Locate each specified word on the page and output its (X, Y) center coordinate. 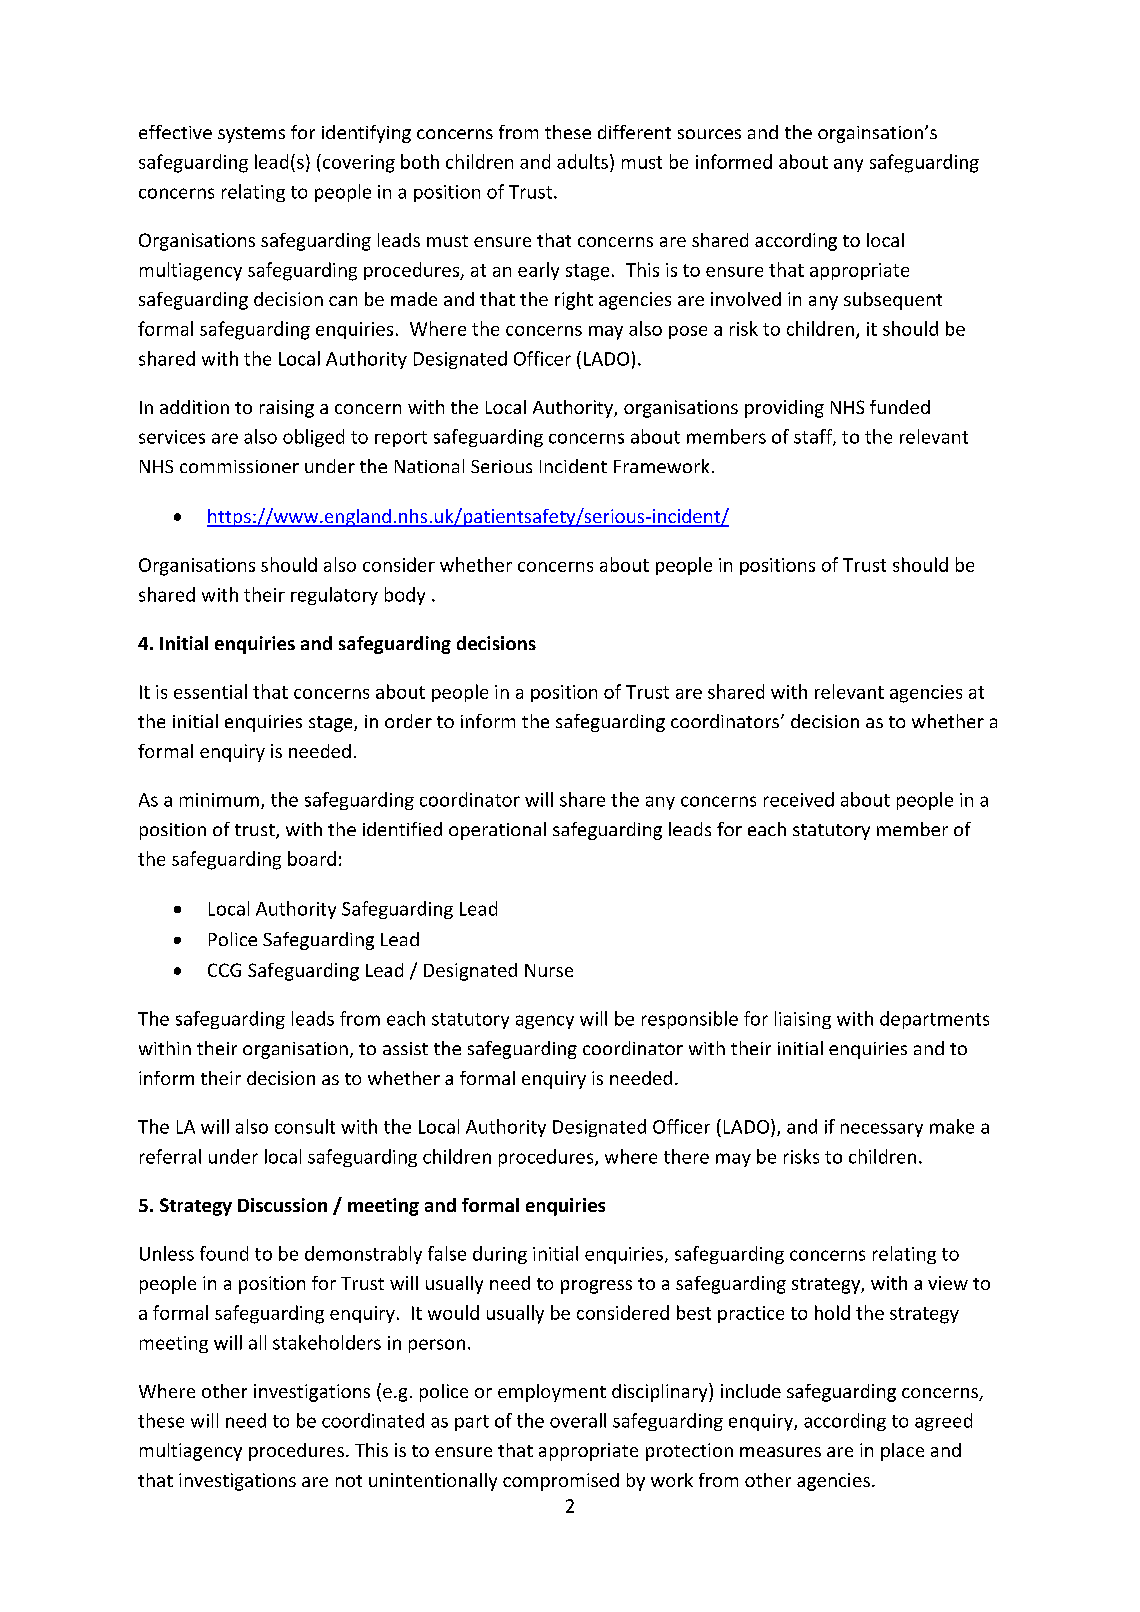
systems (251, 135)
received (799, 799)
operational (497, 831)
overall (578, 1420)
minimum (219, 800)
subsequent (893, 301)
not (349, 1481)
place (902, 1452)
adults (582, 161)
